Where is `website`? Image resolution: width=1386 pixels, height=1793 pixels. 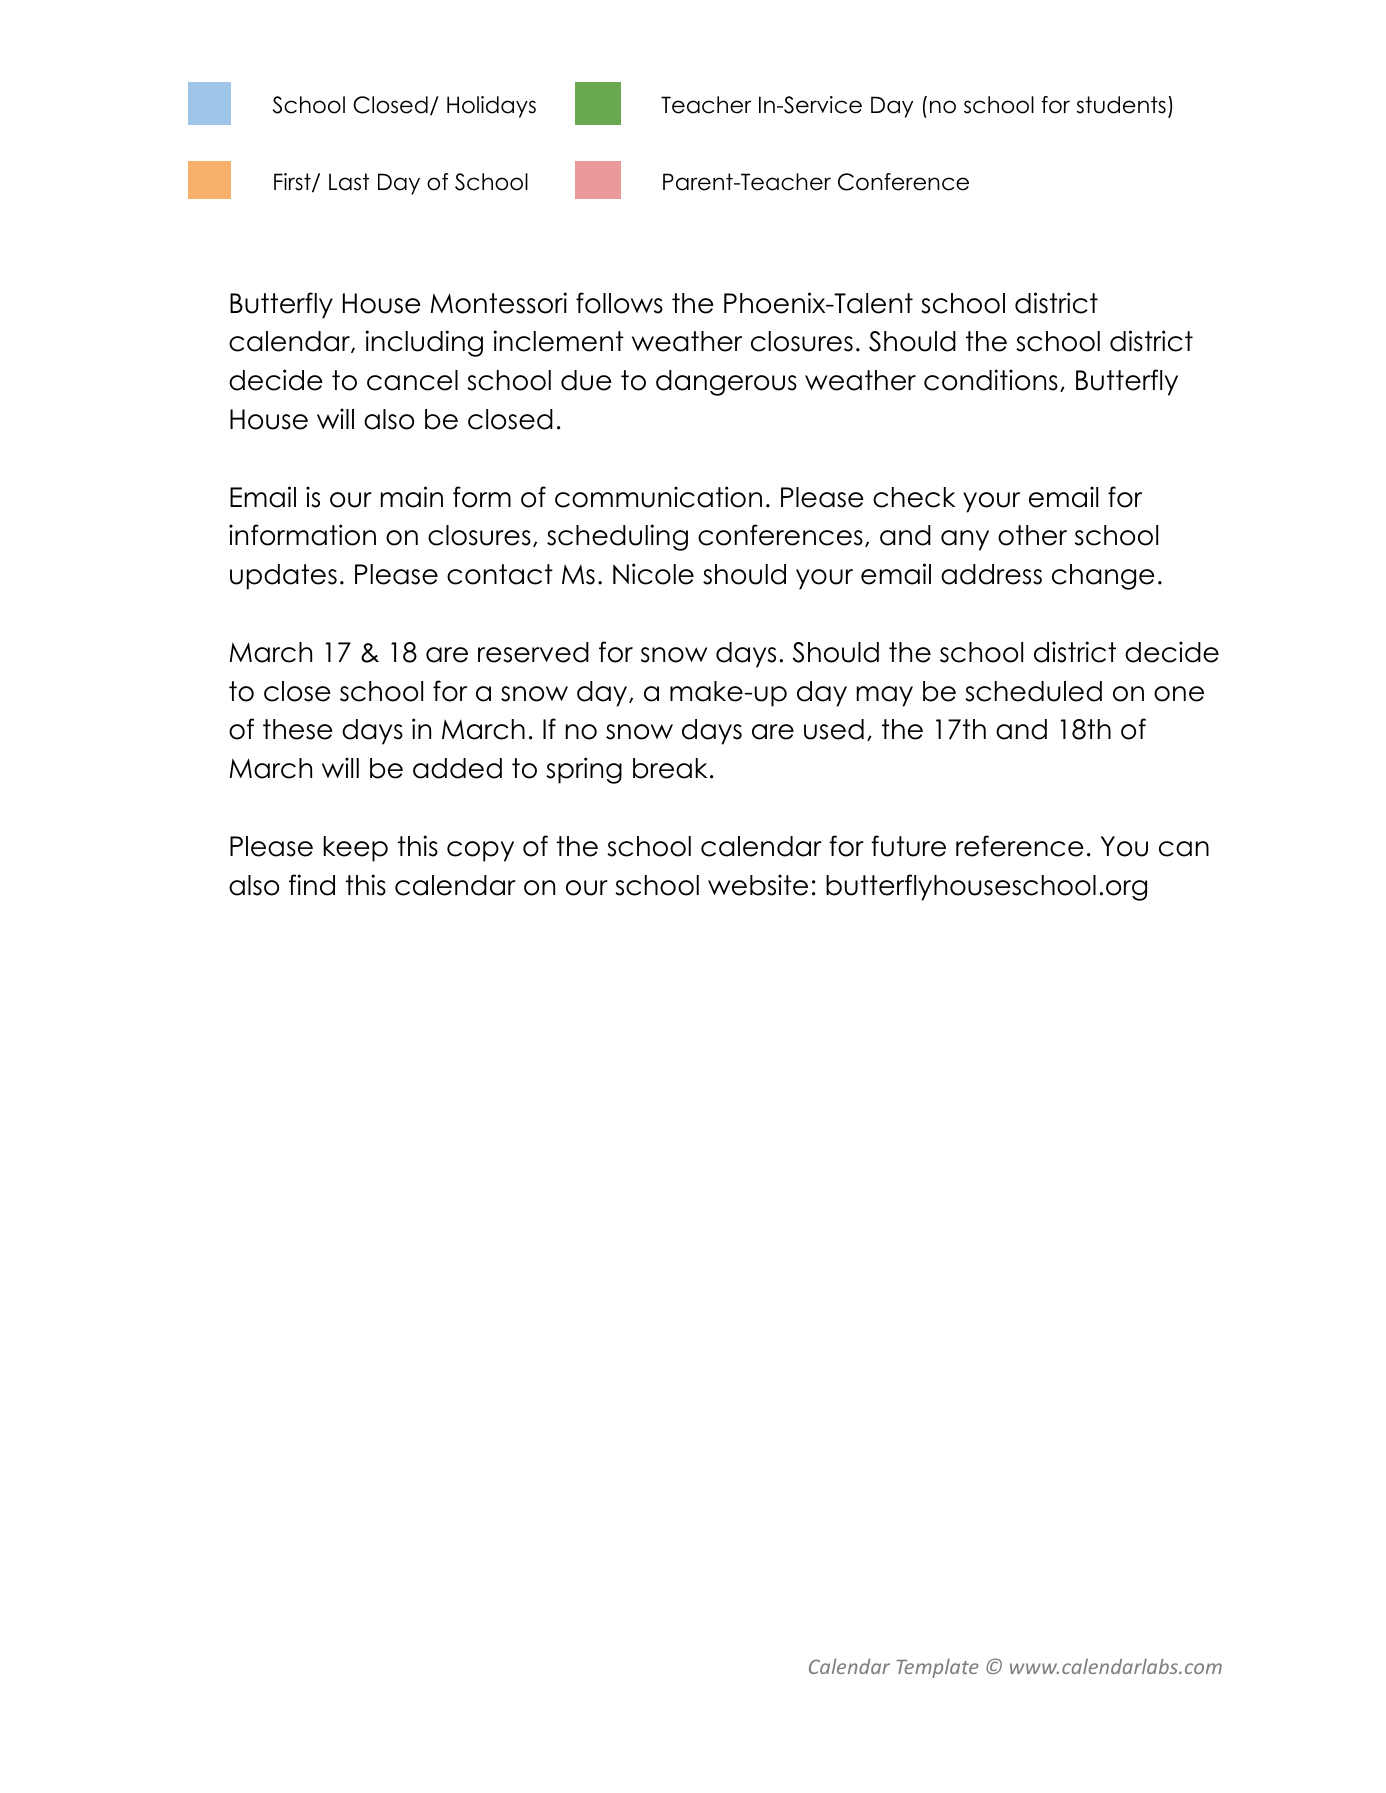
website is located at coordinates (758, 885).
